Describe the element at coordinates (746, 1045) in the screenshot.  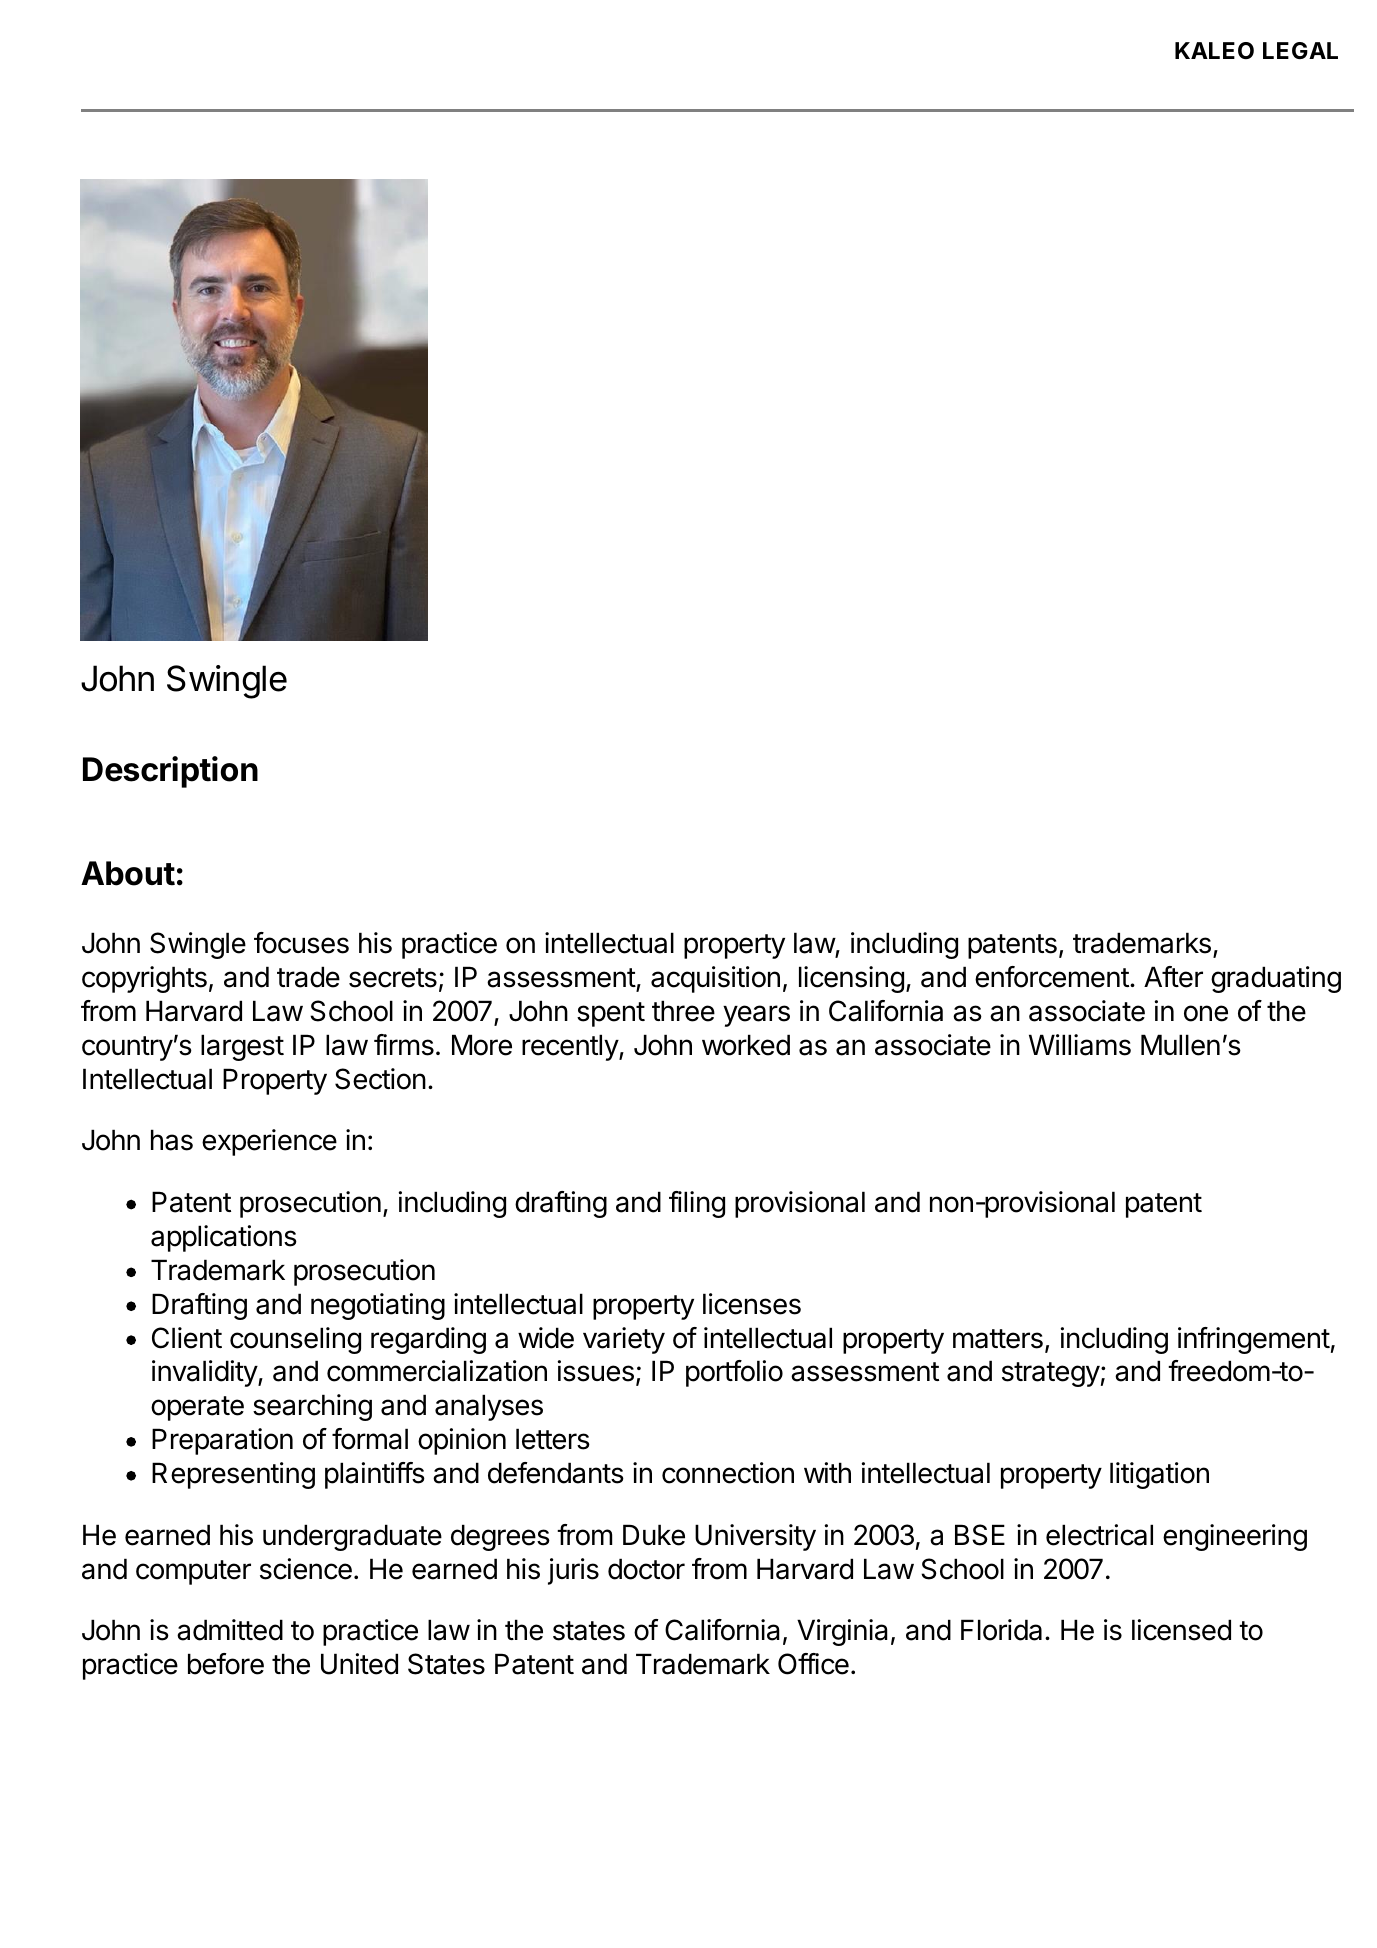
I see `worked` at that location.
